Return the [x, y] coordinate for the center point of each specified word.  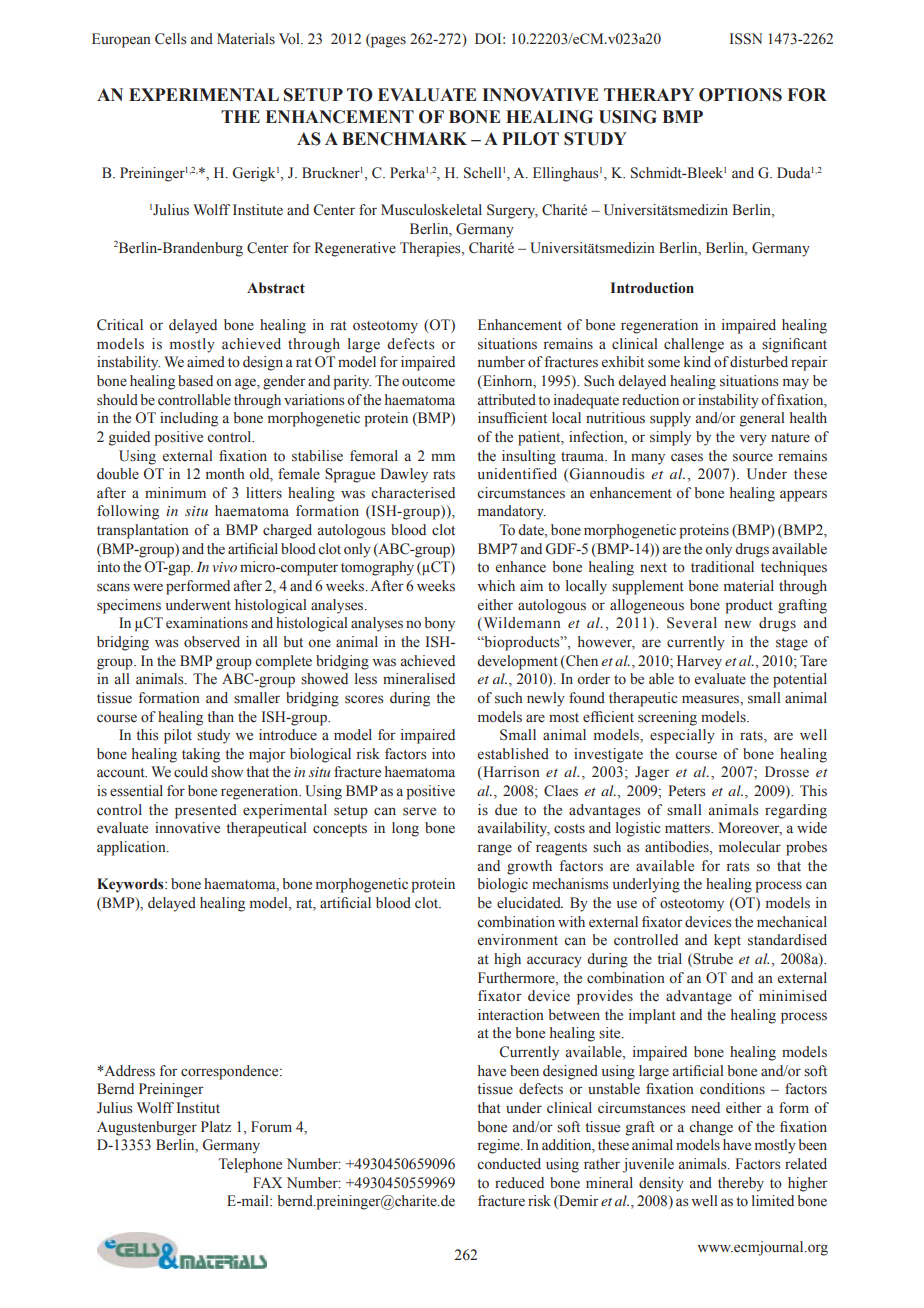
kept [727, 941]
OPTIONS [740, 95]
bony [439, 624]
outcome [428, 382]
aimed [206, 361]
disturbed [759, 362]
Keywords [131, 885]
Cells [170, 39]
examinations [207, 623]
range [495, 850]
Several [692, 623]
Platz [216, 1126]
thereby [741, 1184]
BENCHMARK [404, 139]
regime [500, 1146]
